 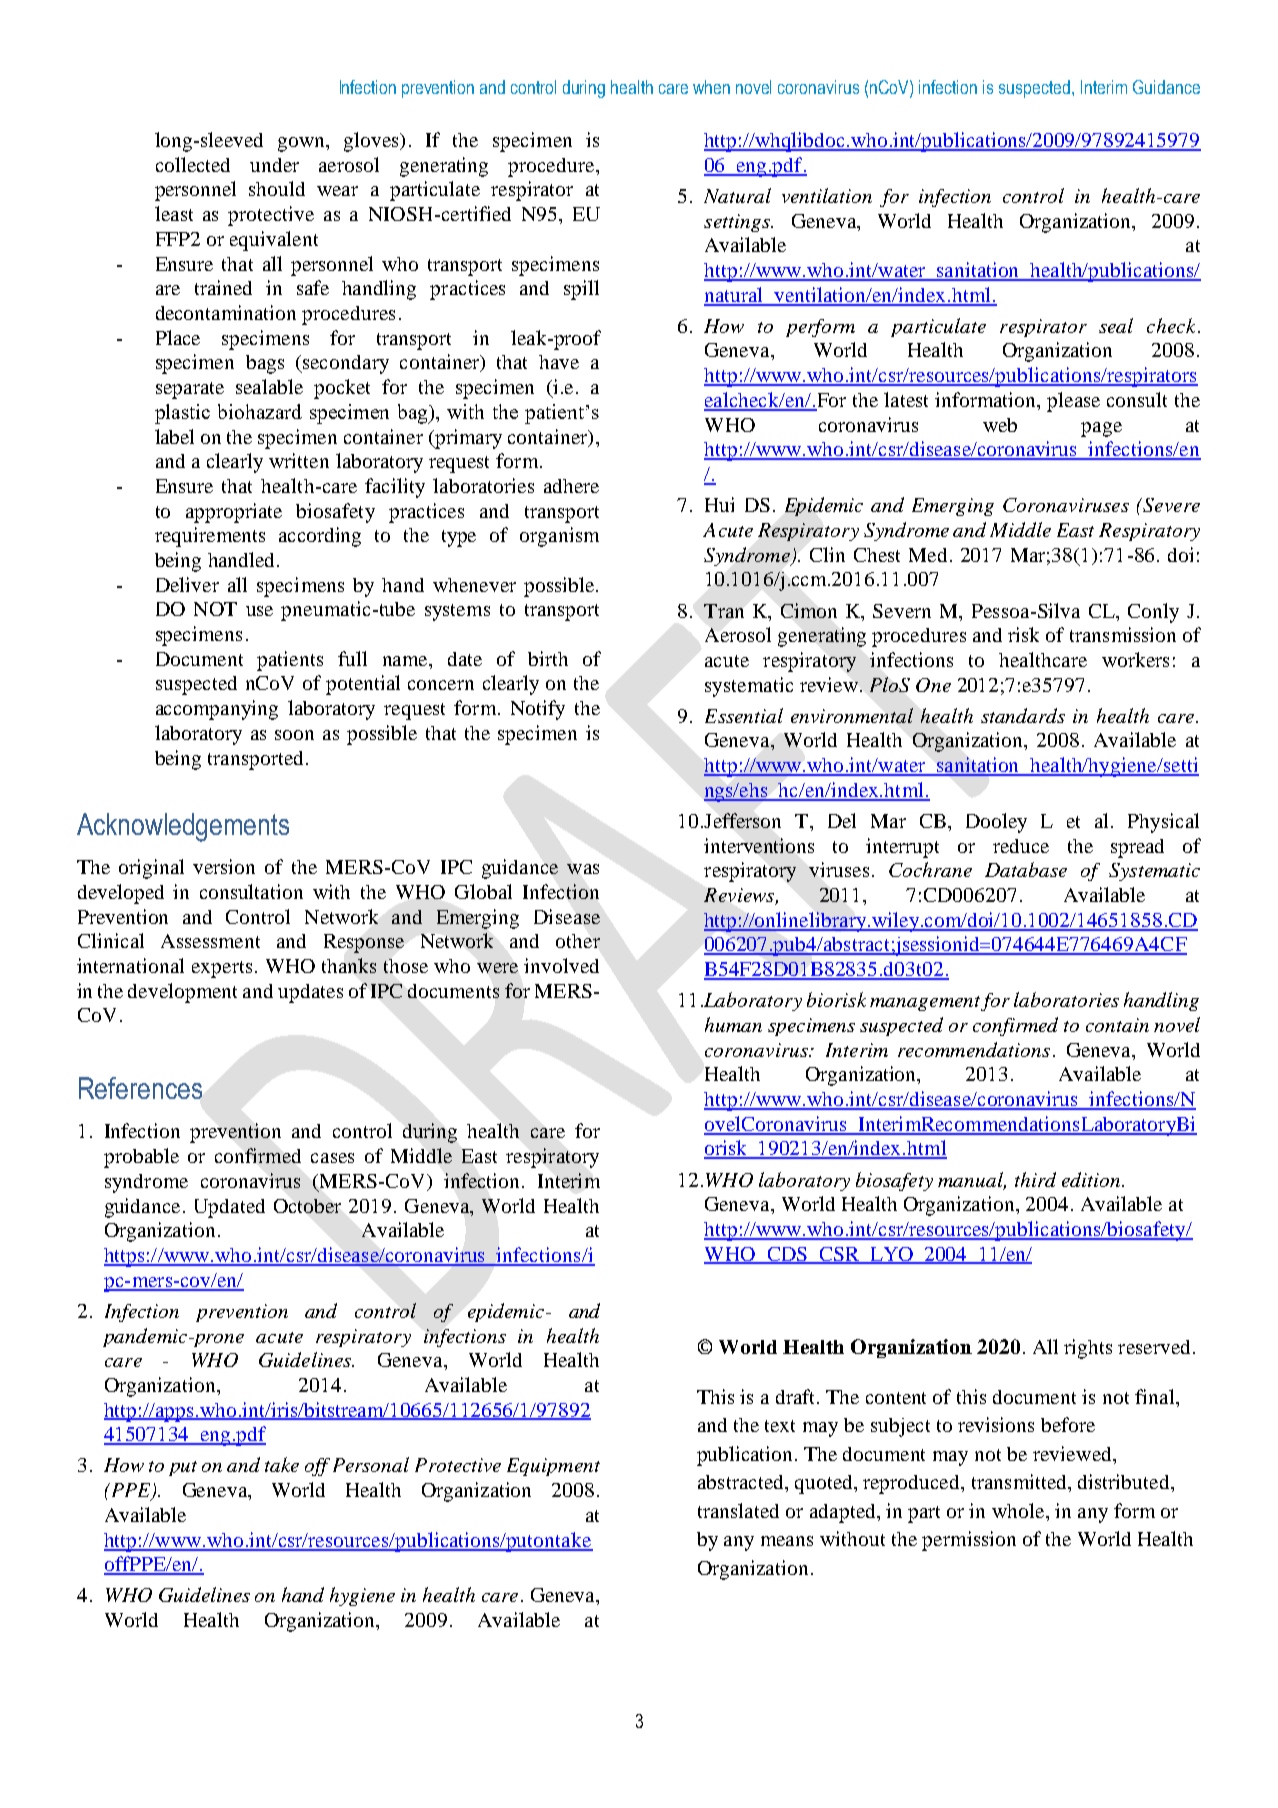 I want to click on spill, so click(x=581, y=290).
